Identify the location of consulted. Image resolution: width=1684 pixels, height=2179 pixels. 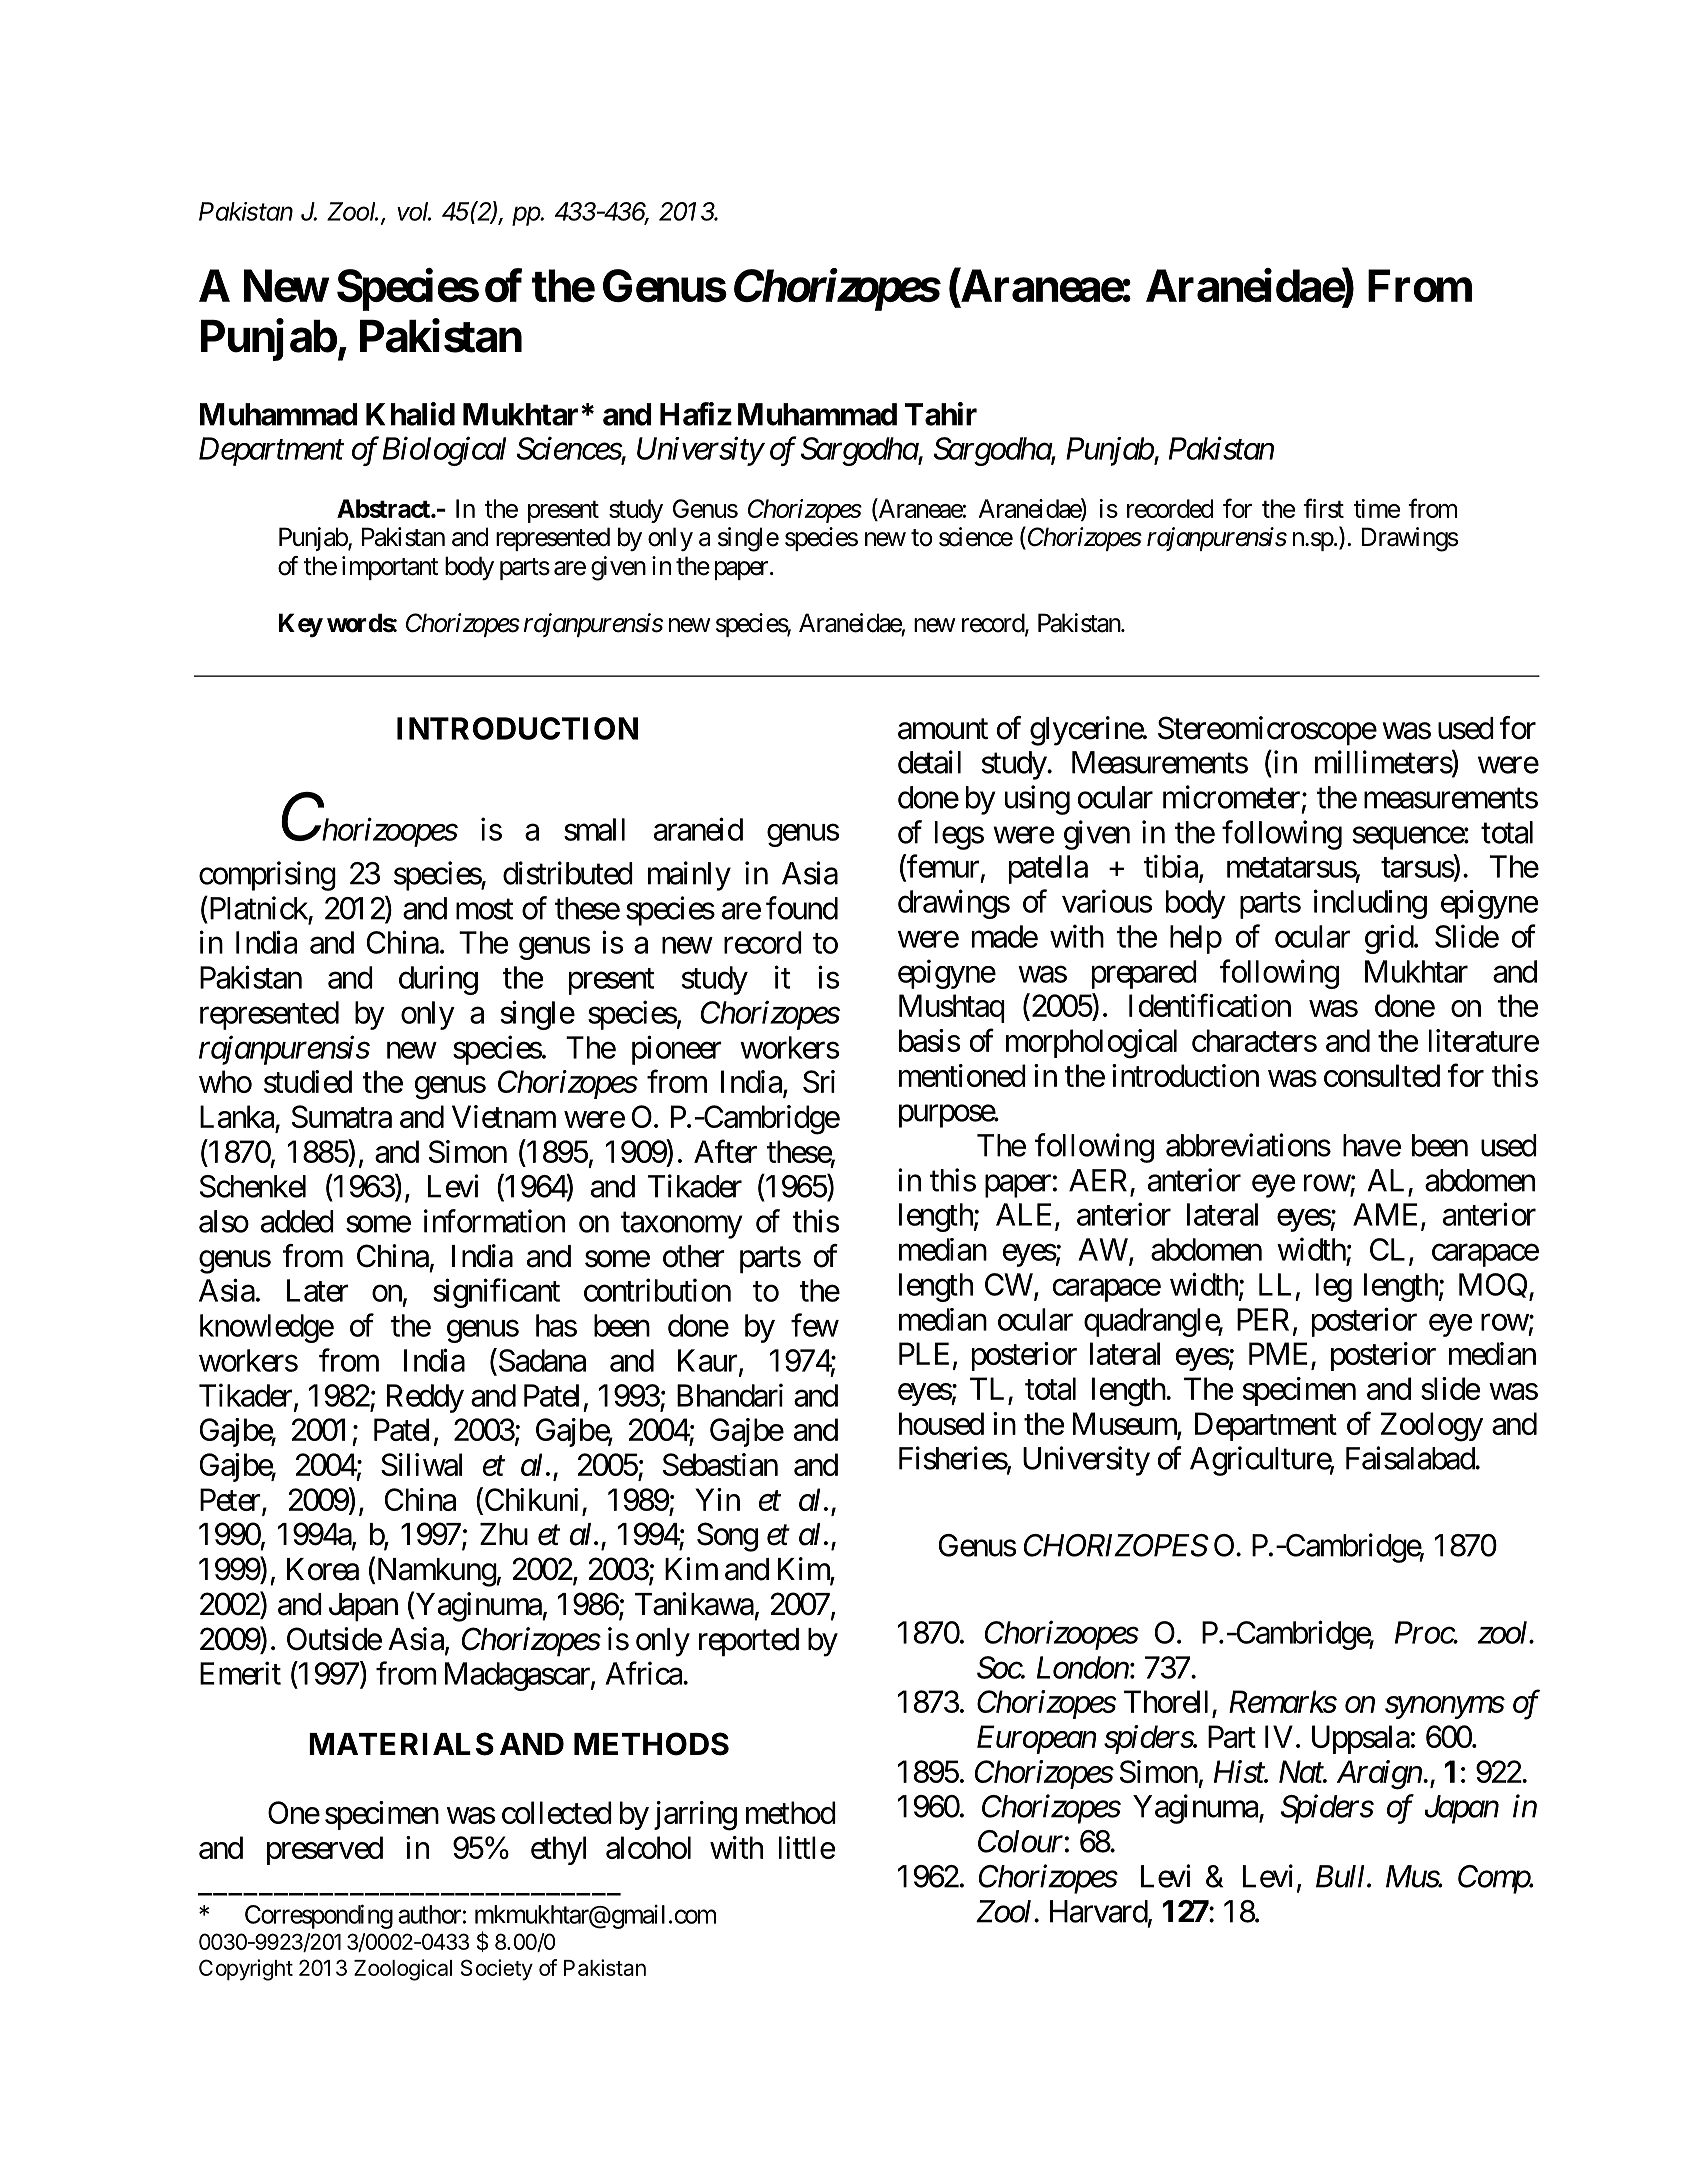
(1382, 1075).
